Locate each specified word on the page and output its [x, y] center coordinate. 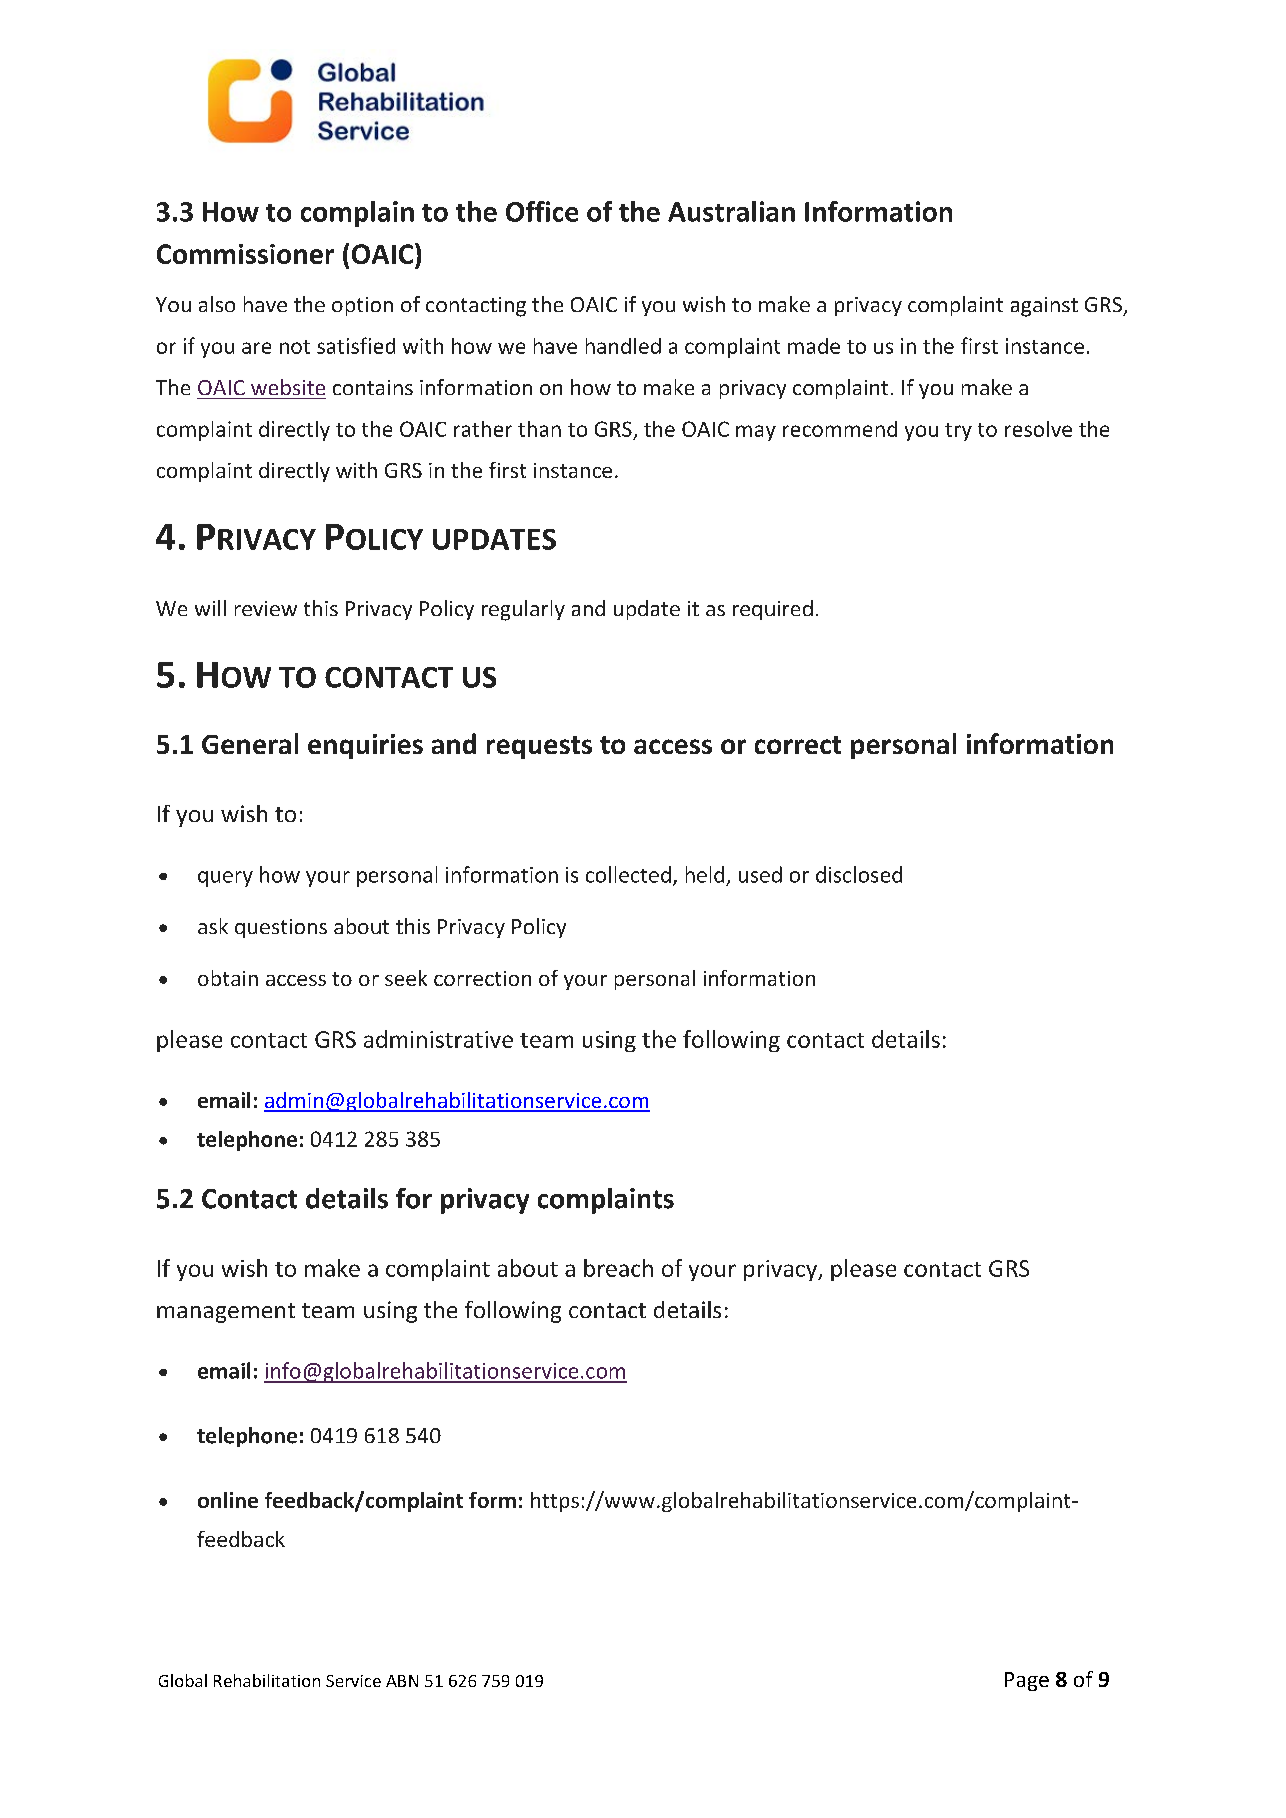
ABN [402, 1681]
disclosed [859, 874]
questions [281, 928]
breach [618, 1268]
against [1044, 307]
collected [628, 874]
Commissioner [245, 254]
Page [1027, 1681]
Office [542, 211]
